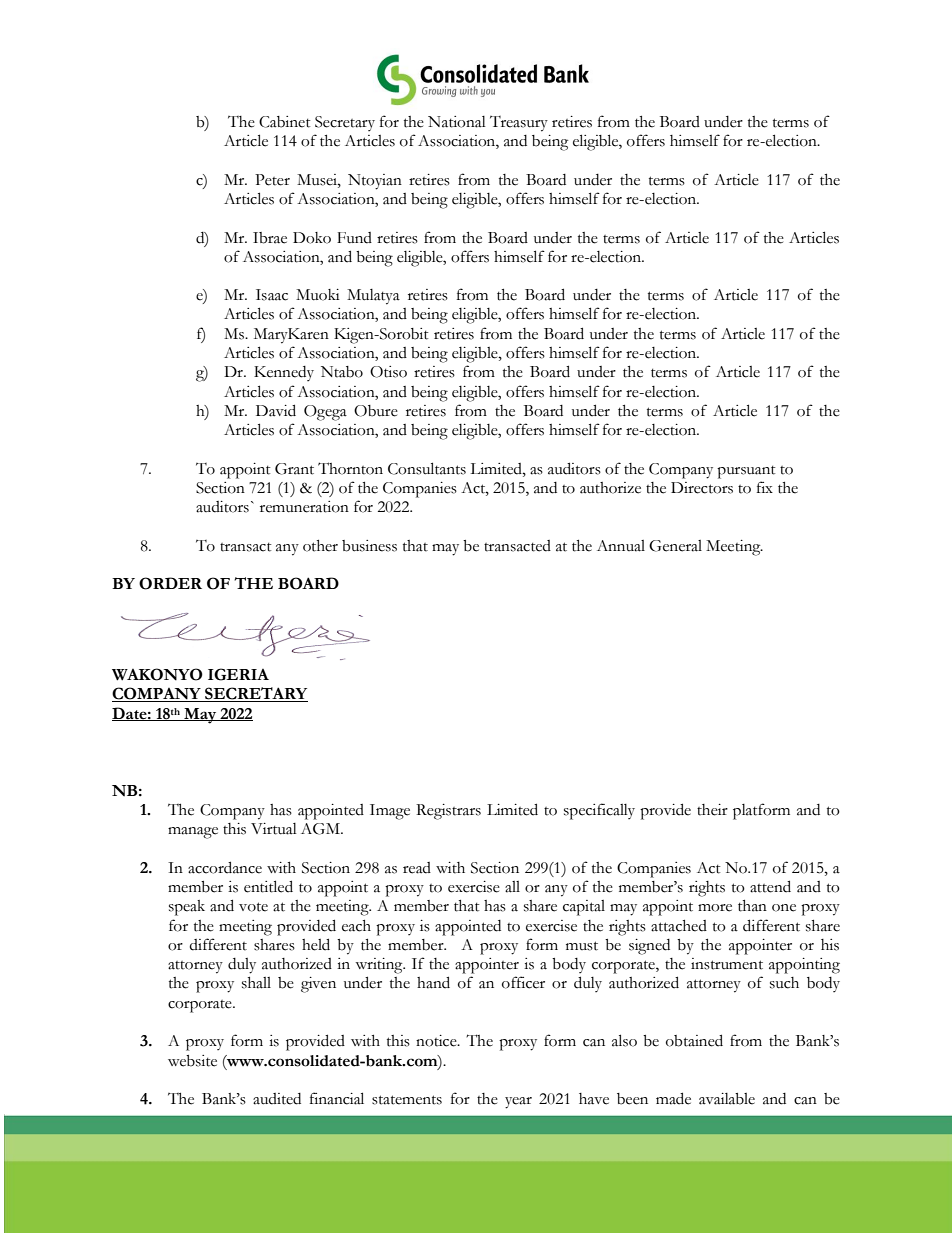 The height and width of the image is (1233, 952). What do you see at coordinates (712, 810) in the image?
I see `their` at bounding box center [712, 810].
